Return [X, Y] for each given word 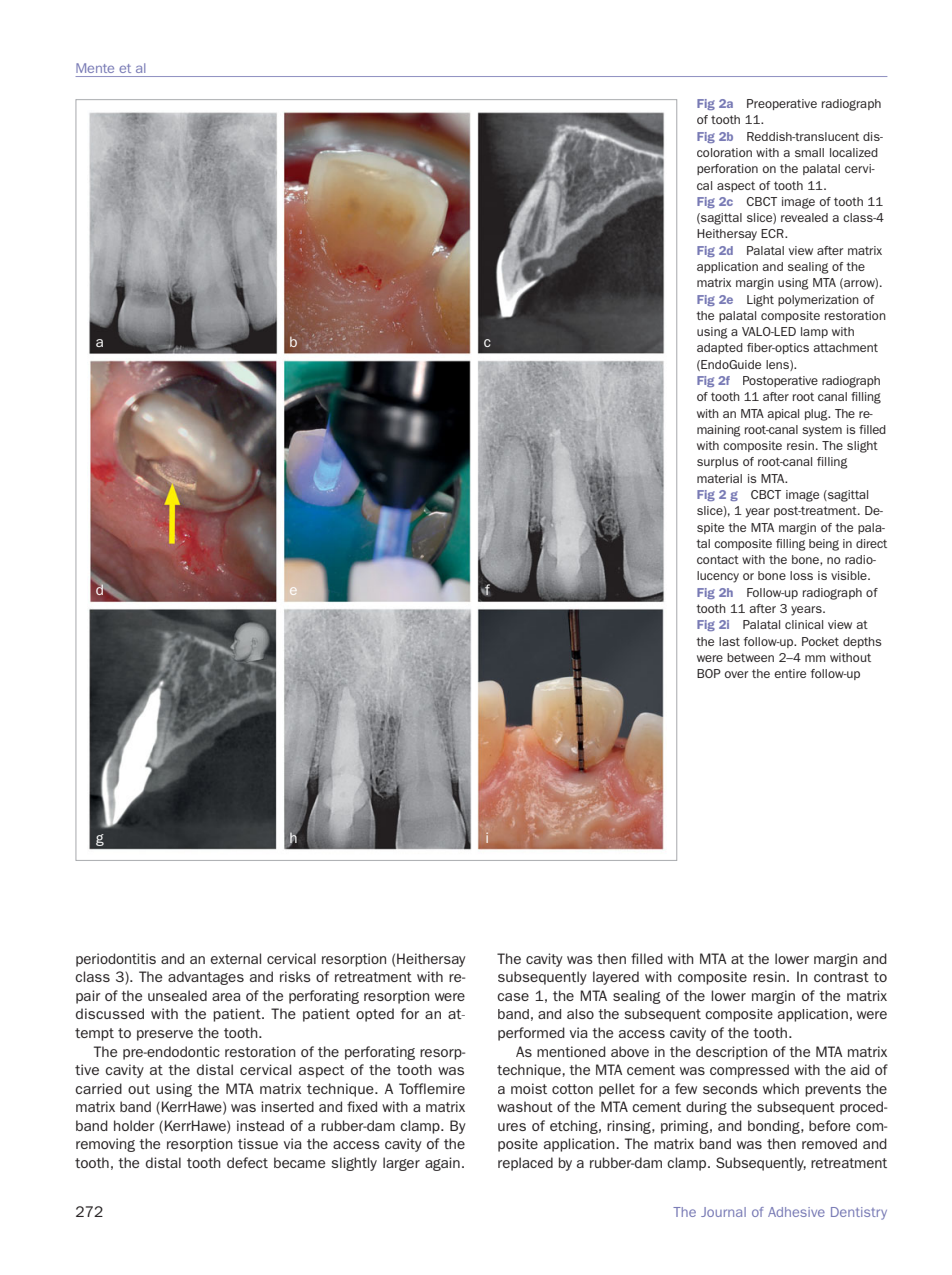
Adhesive [796, 1212]
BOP [709, 673]
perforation [727, 169]
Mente [95, 68]
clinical [804, 624]
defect [247, 1162]
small [809, 152]
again [442, 1164]
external [236, 958]
